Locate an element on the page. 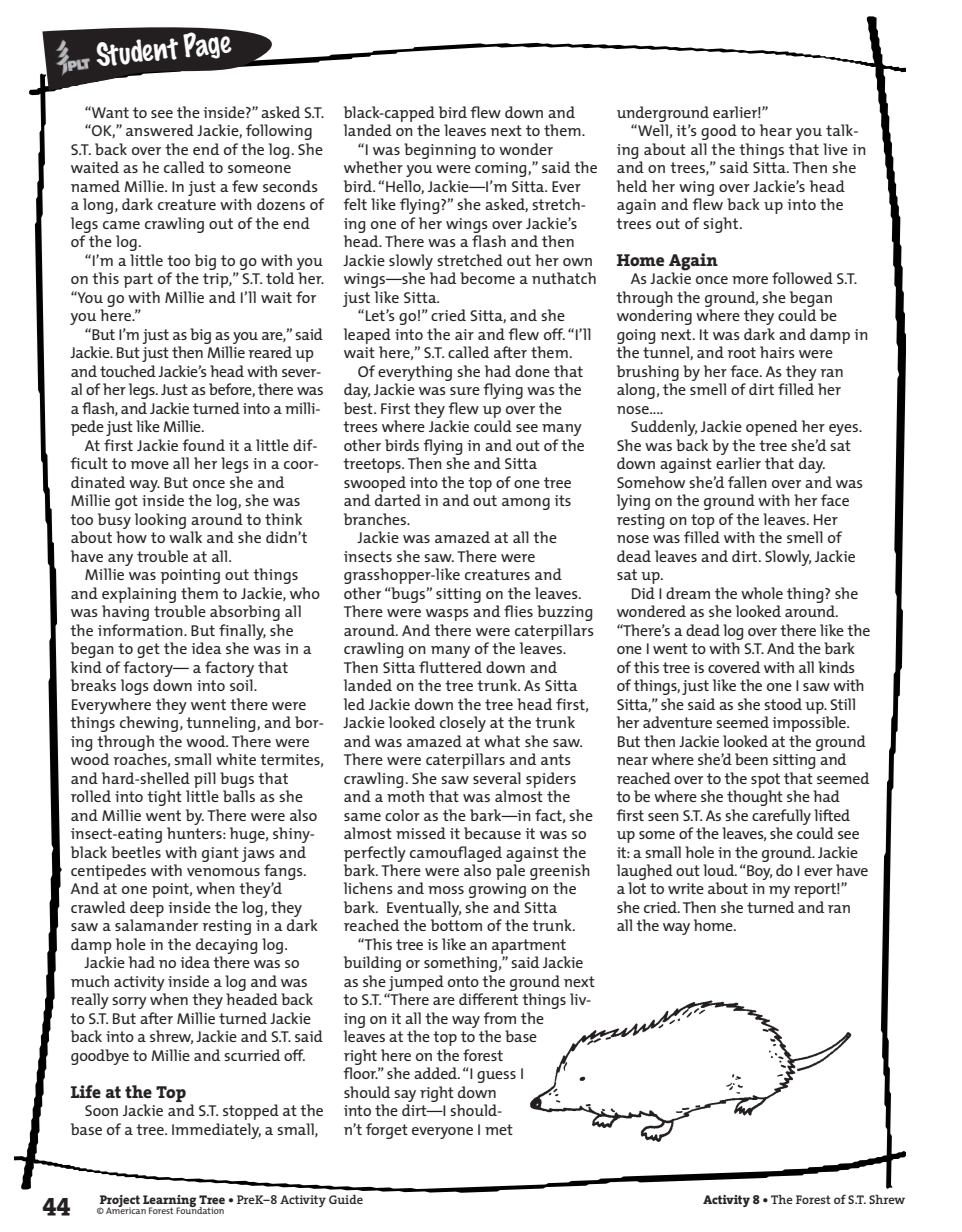 Image resolution: width=962 pixels, height=1232 pixels. salamander is located at coordinates (156, 925).
